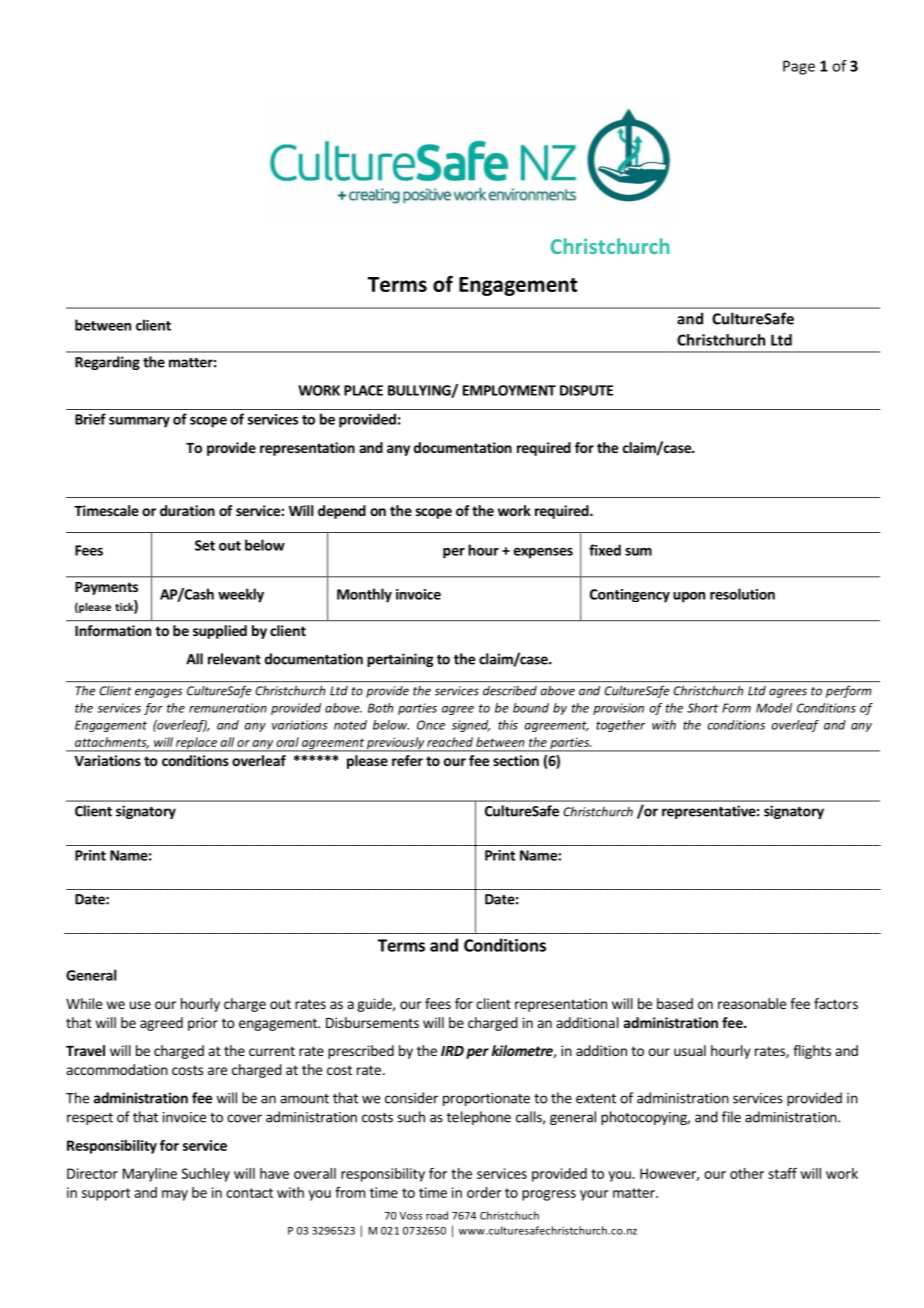  What do you see at coordinates (372, 1022) in the screenshot?
I see `Disbursements` at bounding box center [372, 1022].
